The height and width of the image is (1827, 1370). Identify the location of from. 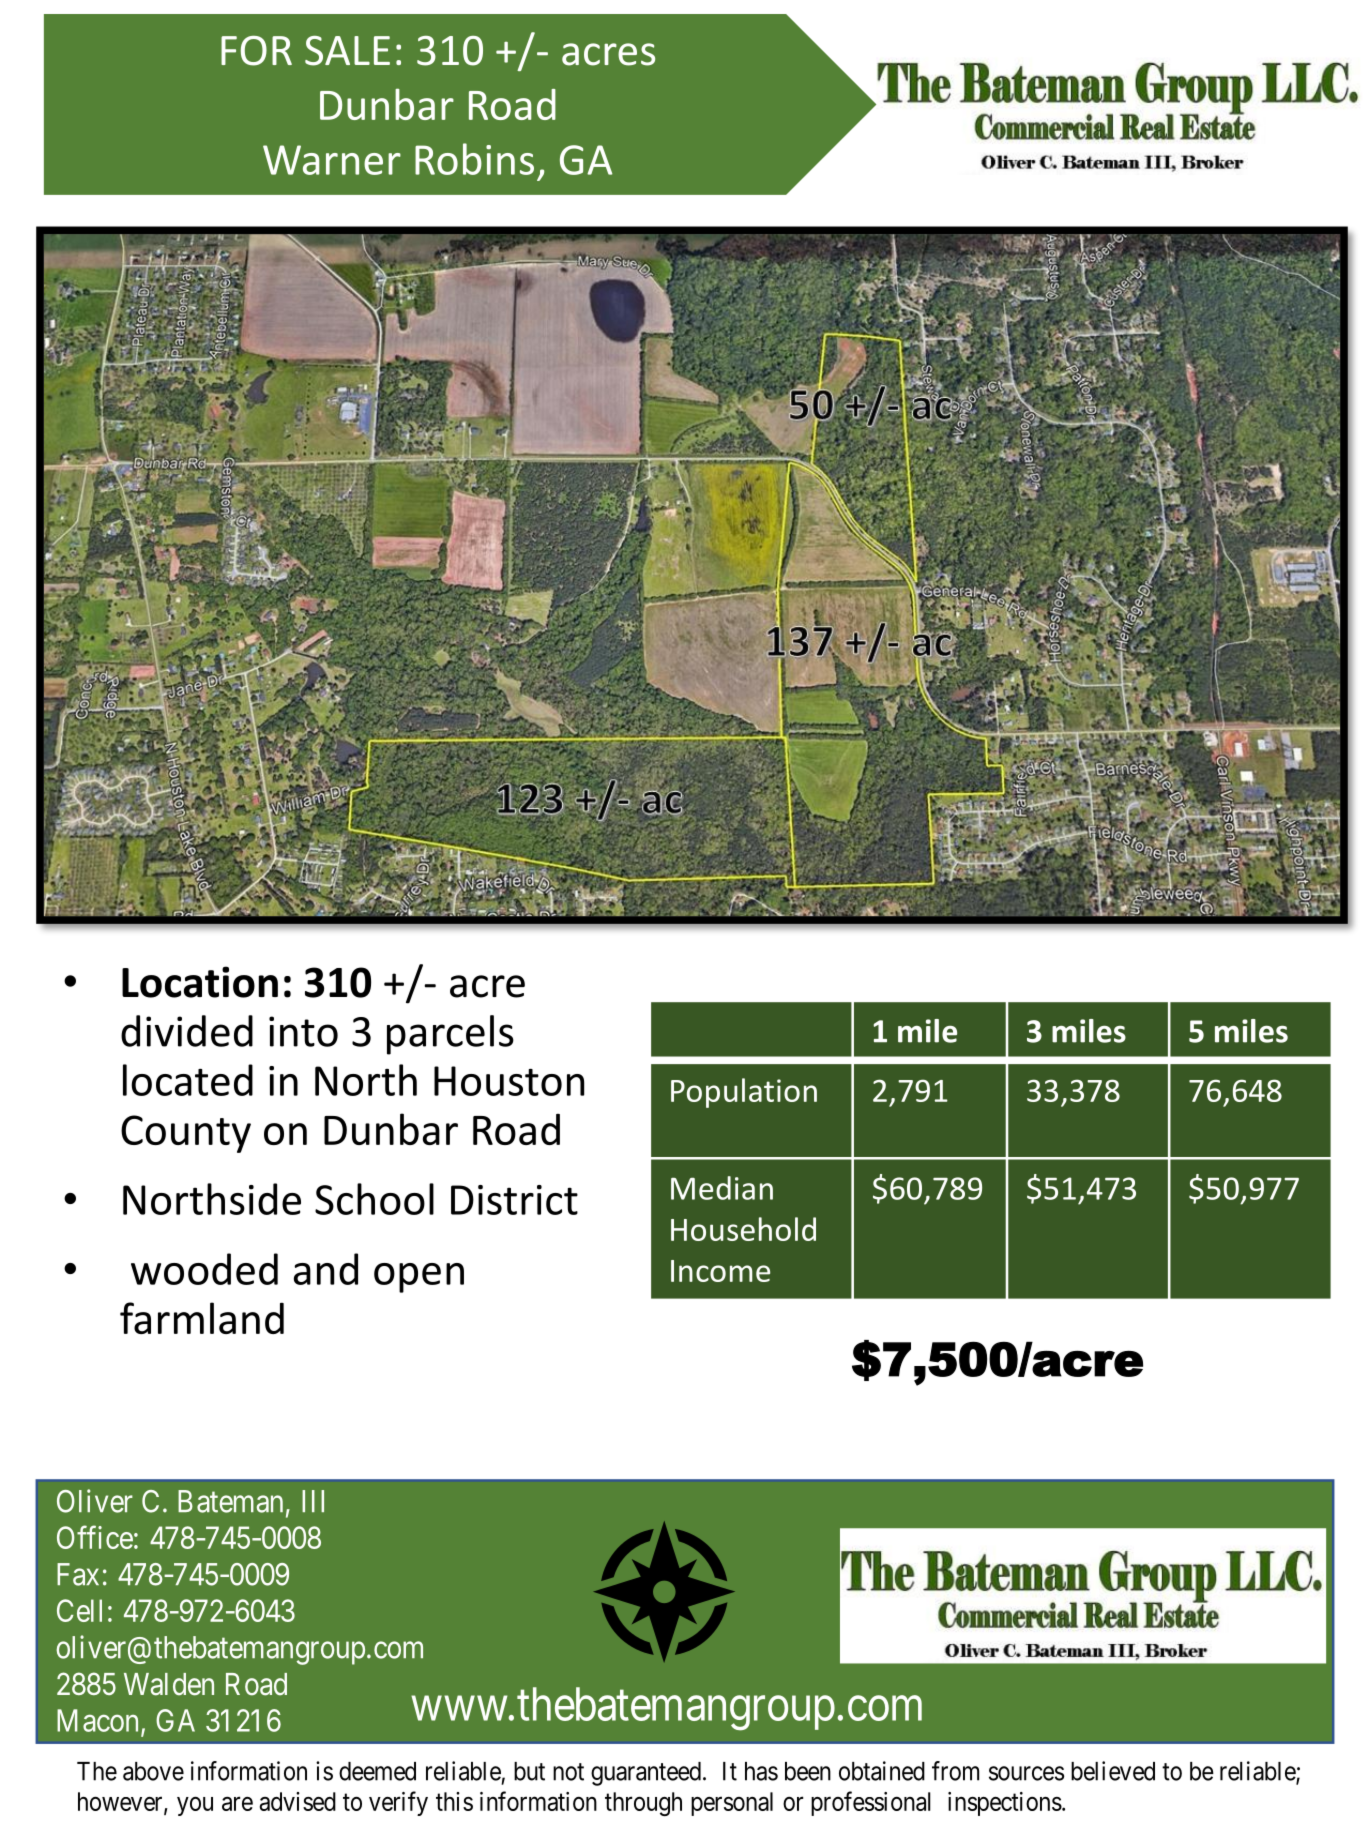
(955, 1771).
